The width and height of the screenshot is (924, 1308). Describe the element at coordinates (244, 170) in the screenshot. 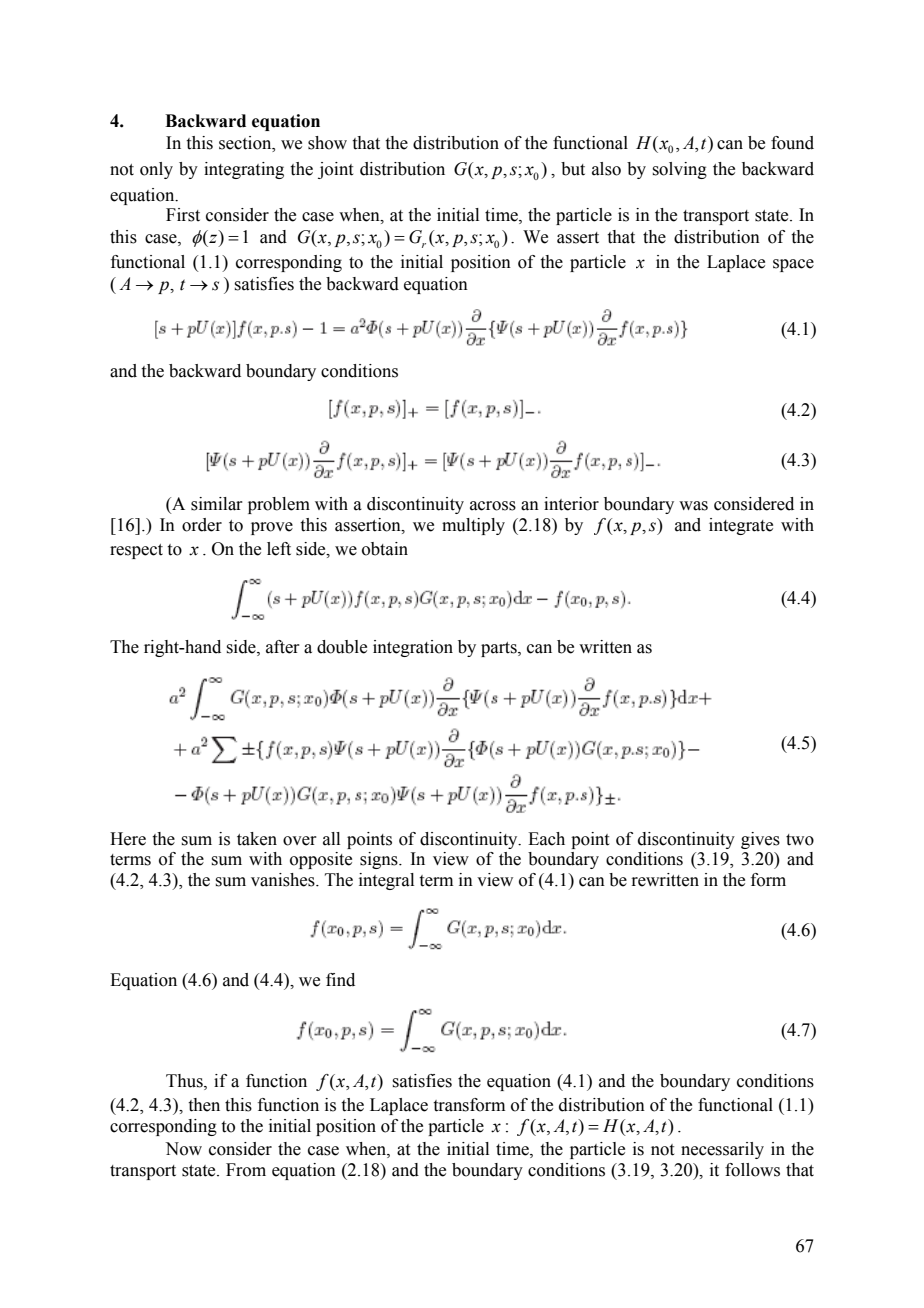

I see `integrating` at that location.
